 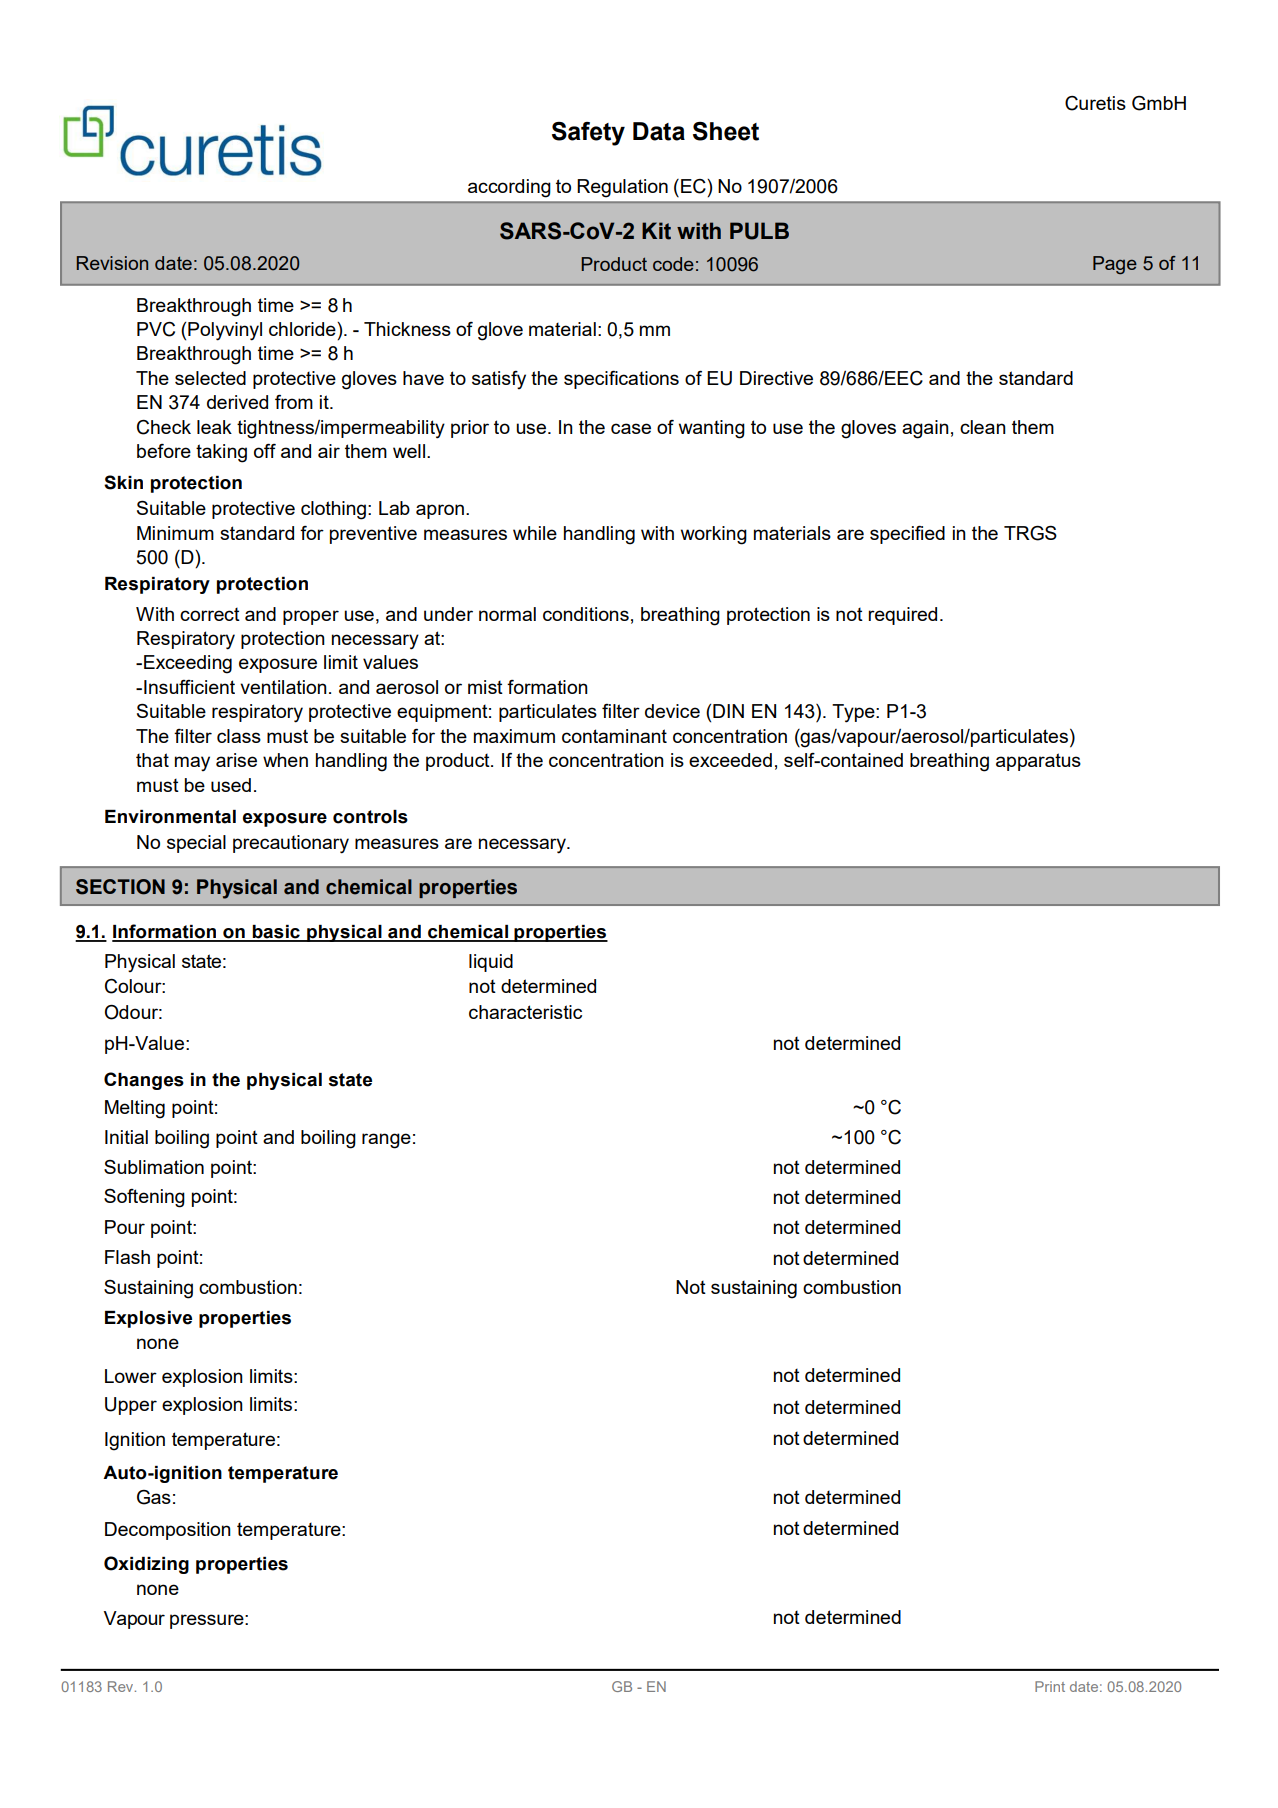 I want to click on apparatus, so click(x=1038, y=762).
